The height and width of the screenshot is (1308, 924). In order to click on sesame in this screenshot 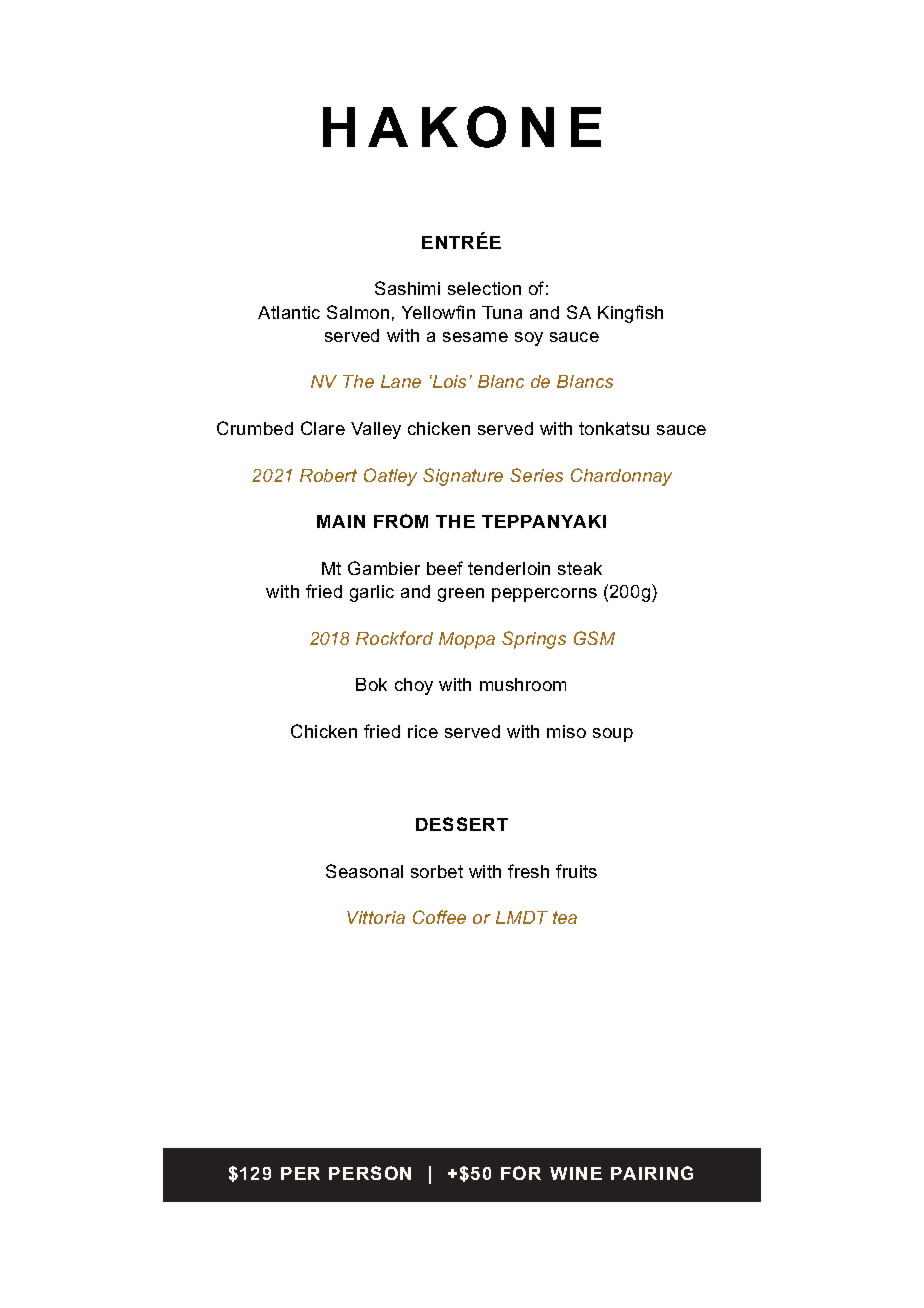, I will do `click(475, 337)`.
